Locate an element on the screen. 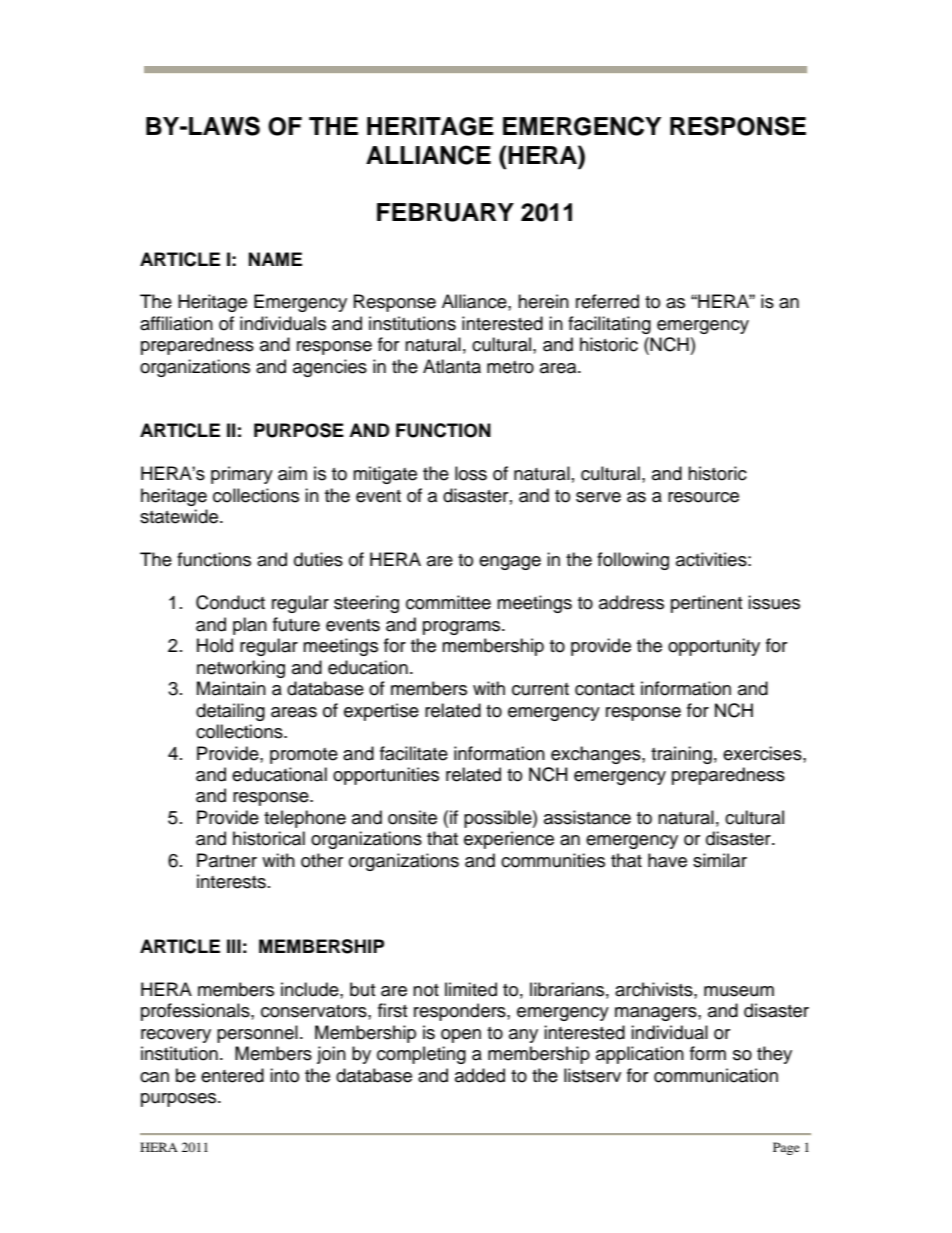 This screenshot has height=1233, width=952. current is located at coordinates (540, 689).
